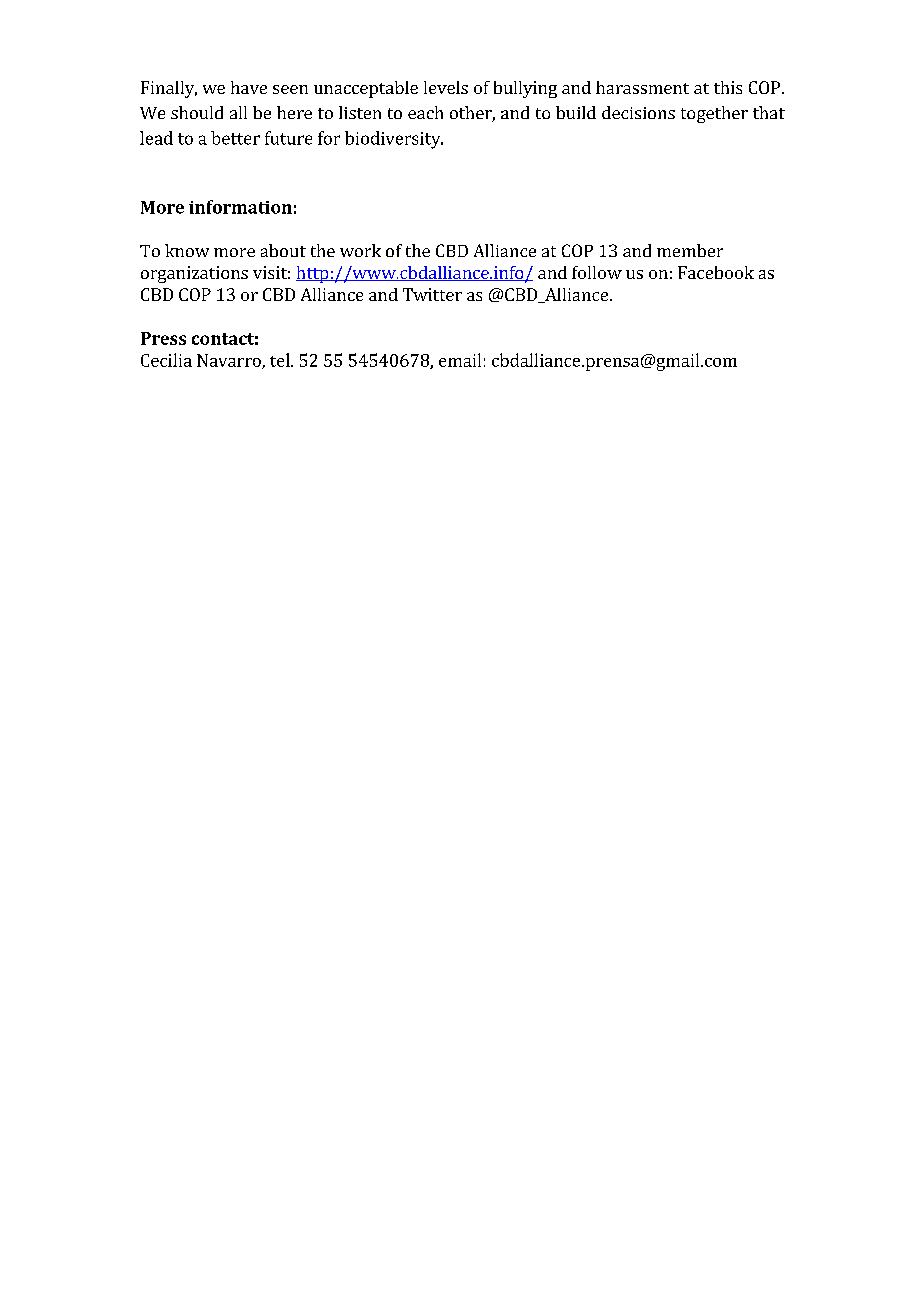  What do you see at coordinates (432, 294) in the image?
I see `Twitter` at bounding box center [432, 294].
